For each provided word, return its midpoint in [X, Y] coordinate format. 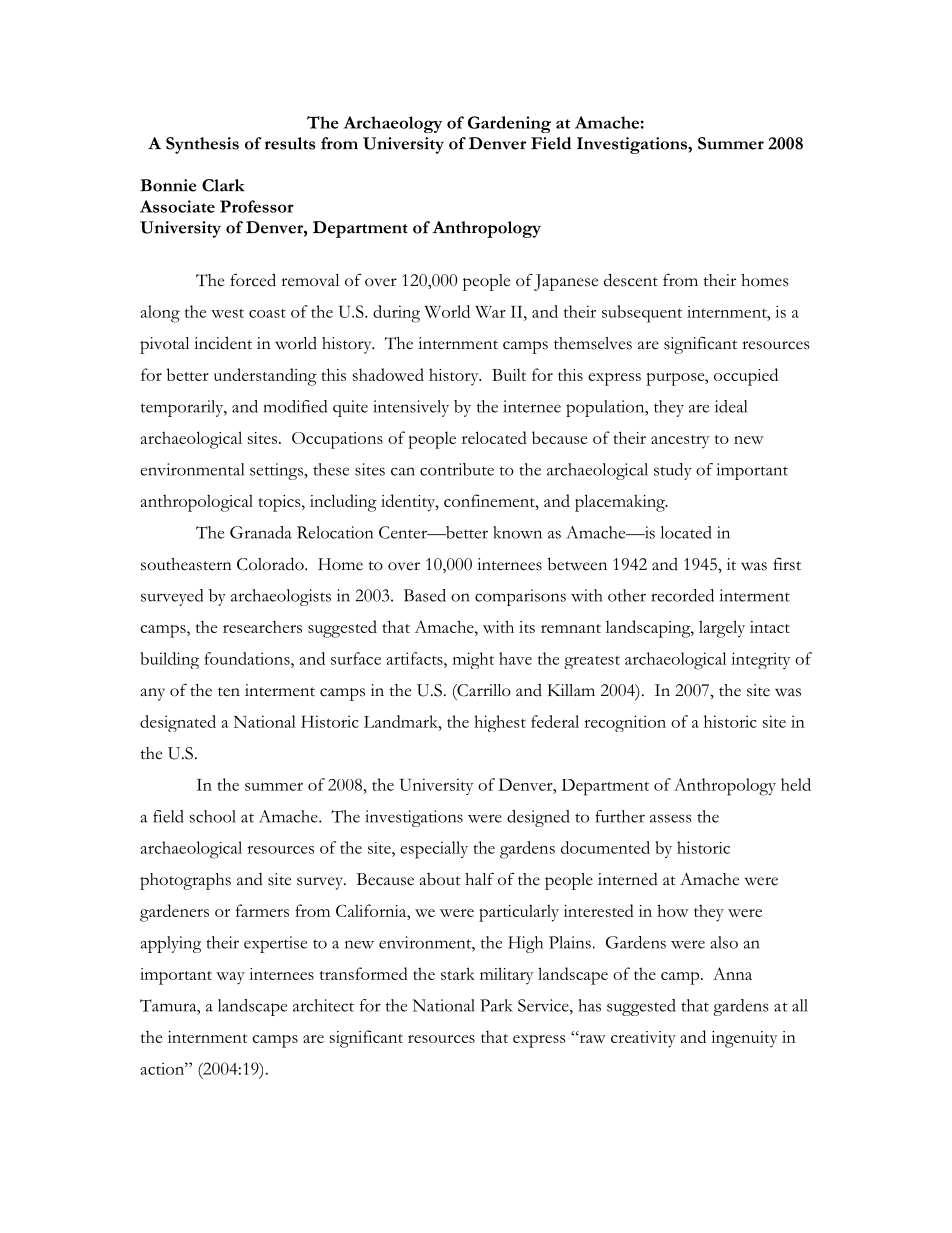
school [213, 816]
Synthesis [202, 145]
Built [509, 374]
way [230, 978]
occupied [746, 377]
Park [496, 1005]
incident [223, 343]
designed [538, 818]
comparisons [520, 597]
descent [631, 280]
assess [671, 818]
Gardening [509, 124]
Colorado [271, 564]
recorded [682, 595]
